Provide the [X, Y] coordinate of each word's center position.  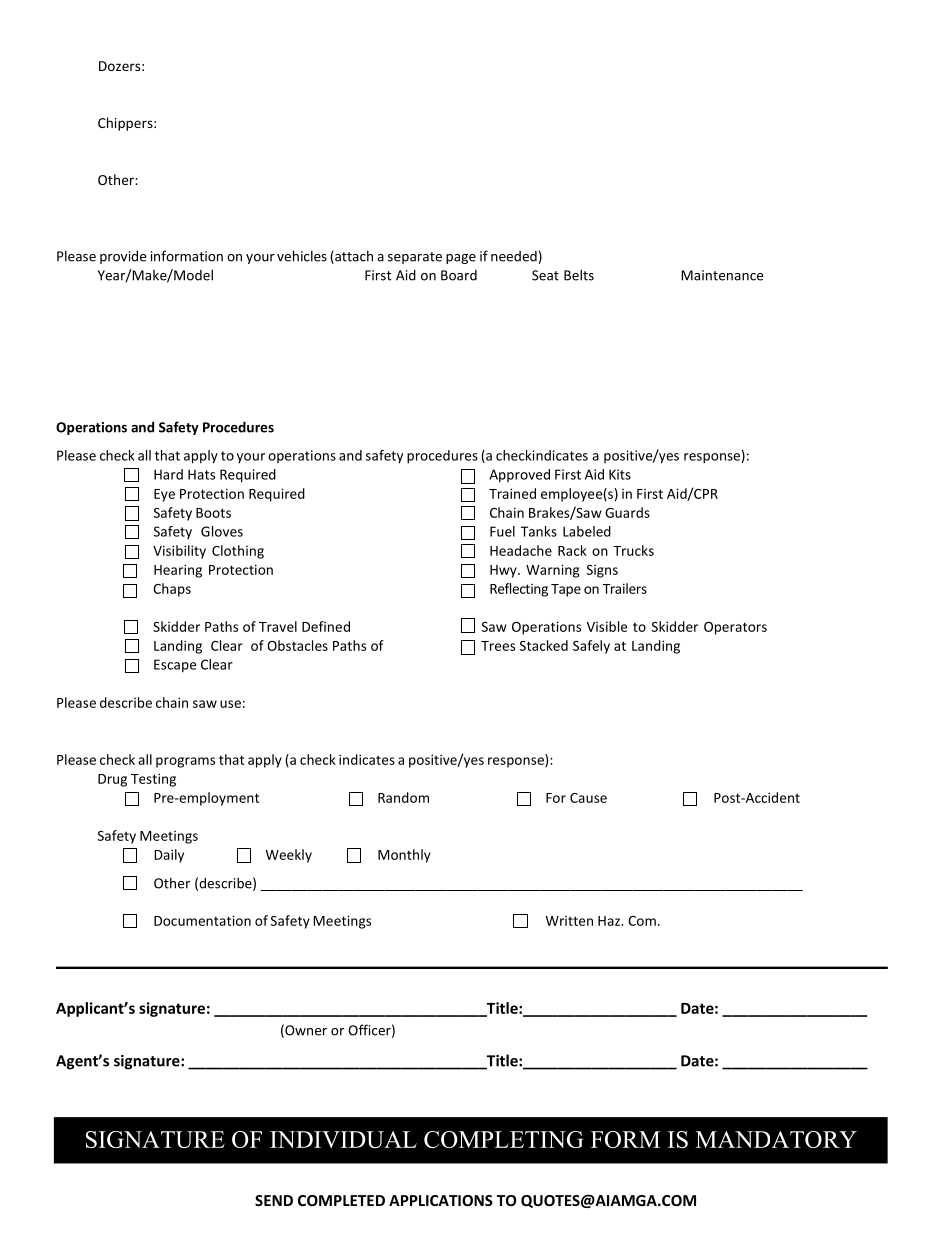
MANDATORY [776, 1139]
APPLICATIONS [441, 1200]
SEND [274, 1200]
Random [403, 797]
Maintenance [722, 275]
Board [459, 275]
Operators [735, 628]
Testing [153, 780]
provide [123, 257]
